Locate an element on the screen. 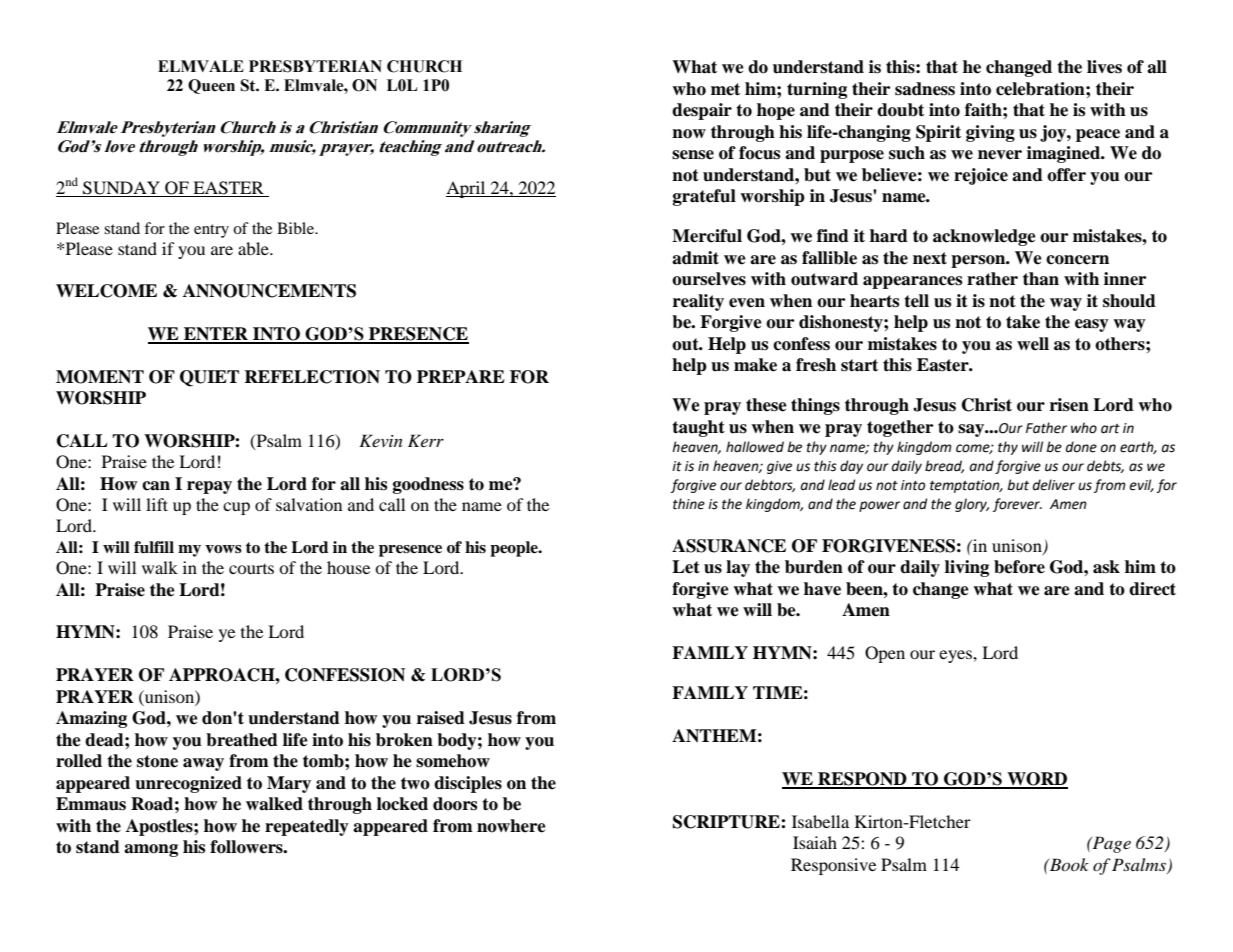 This screenshot has width=1233, height=952. admit is located at coordinates (695, 258).
